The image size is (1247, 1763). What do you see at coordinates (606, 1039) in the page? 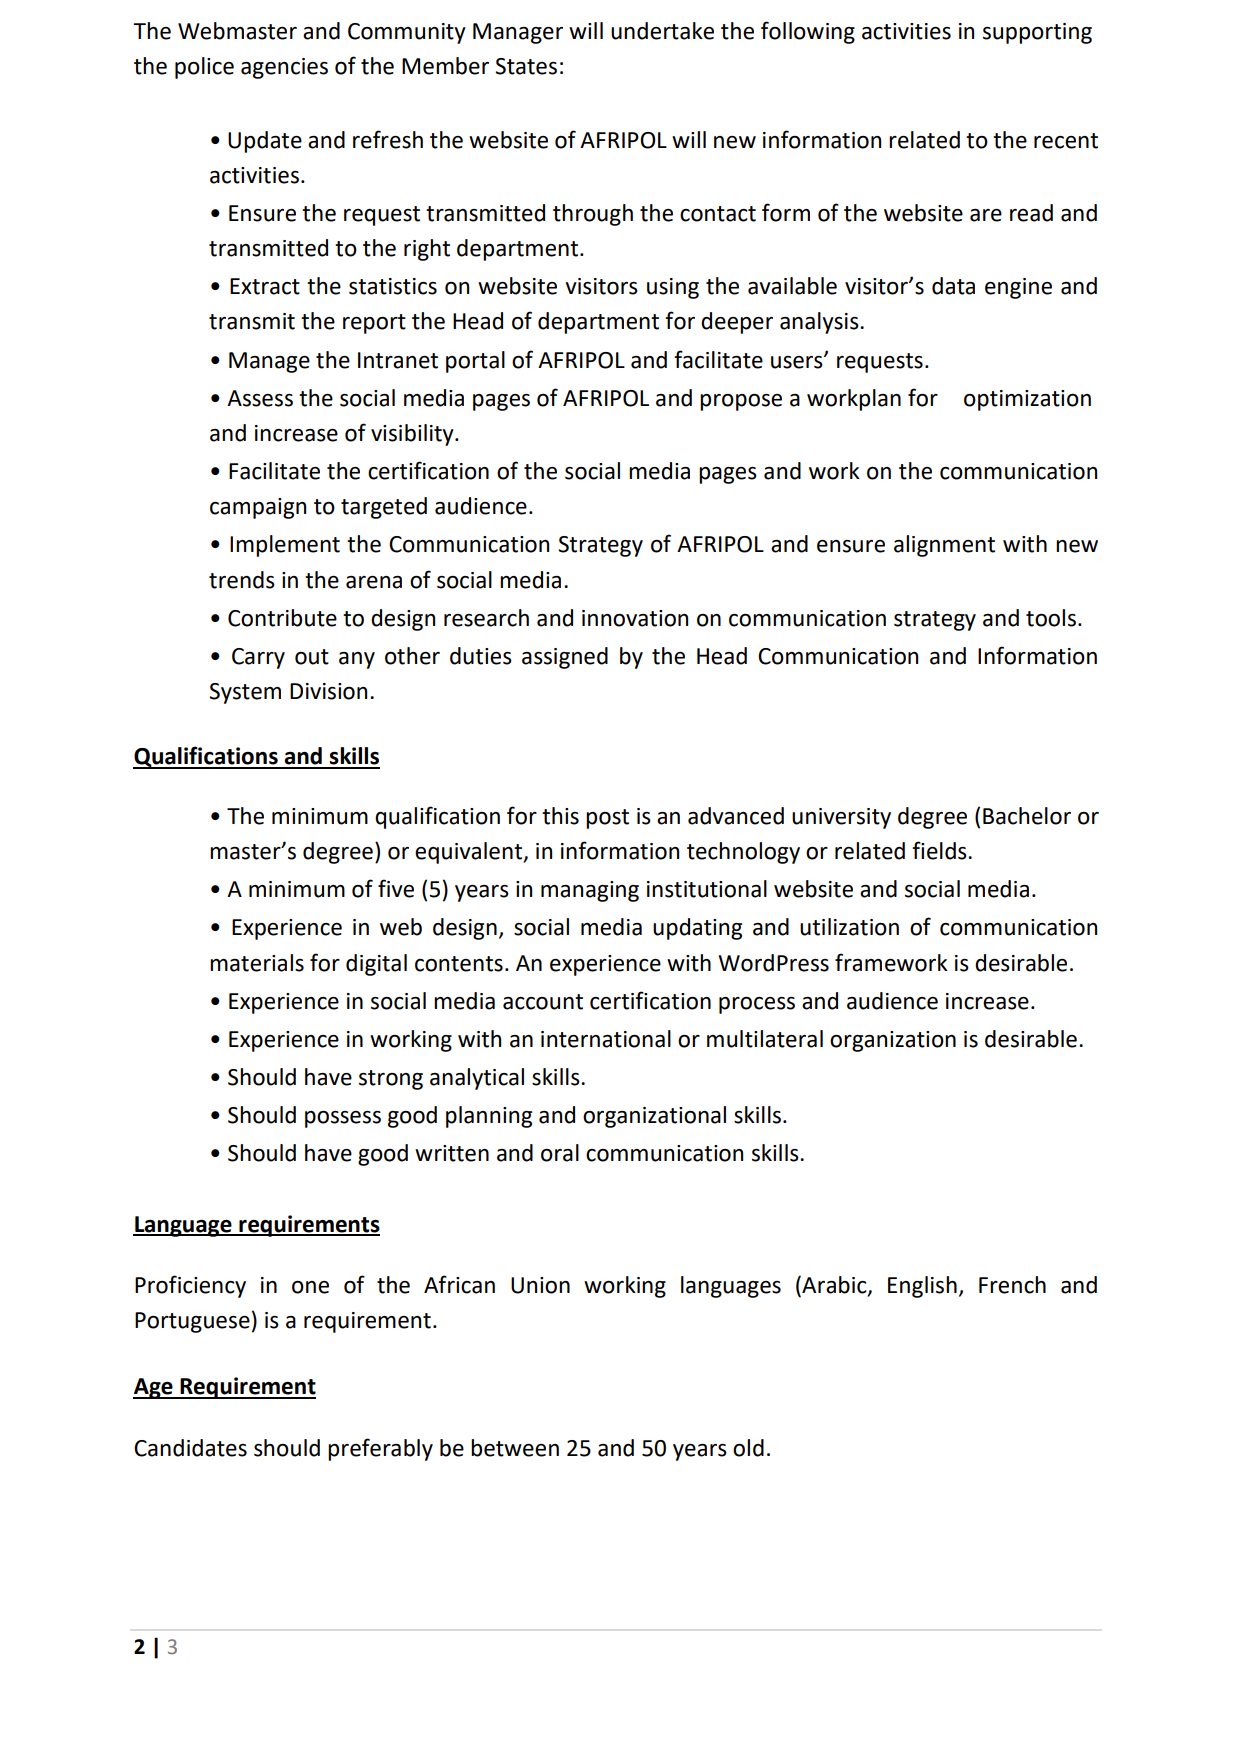
I see `international` at bounding box center [606, 1039].
